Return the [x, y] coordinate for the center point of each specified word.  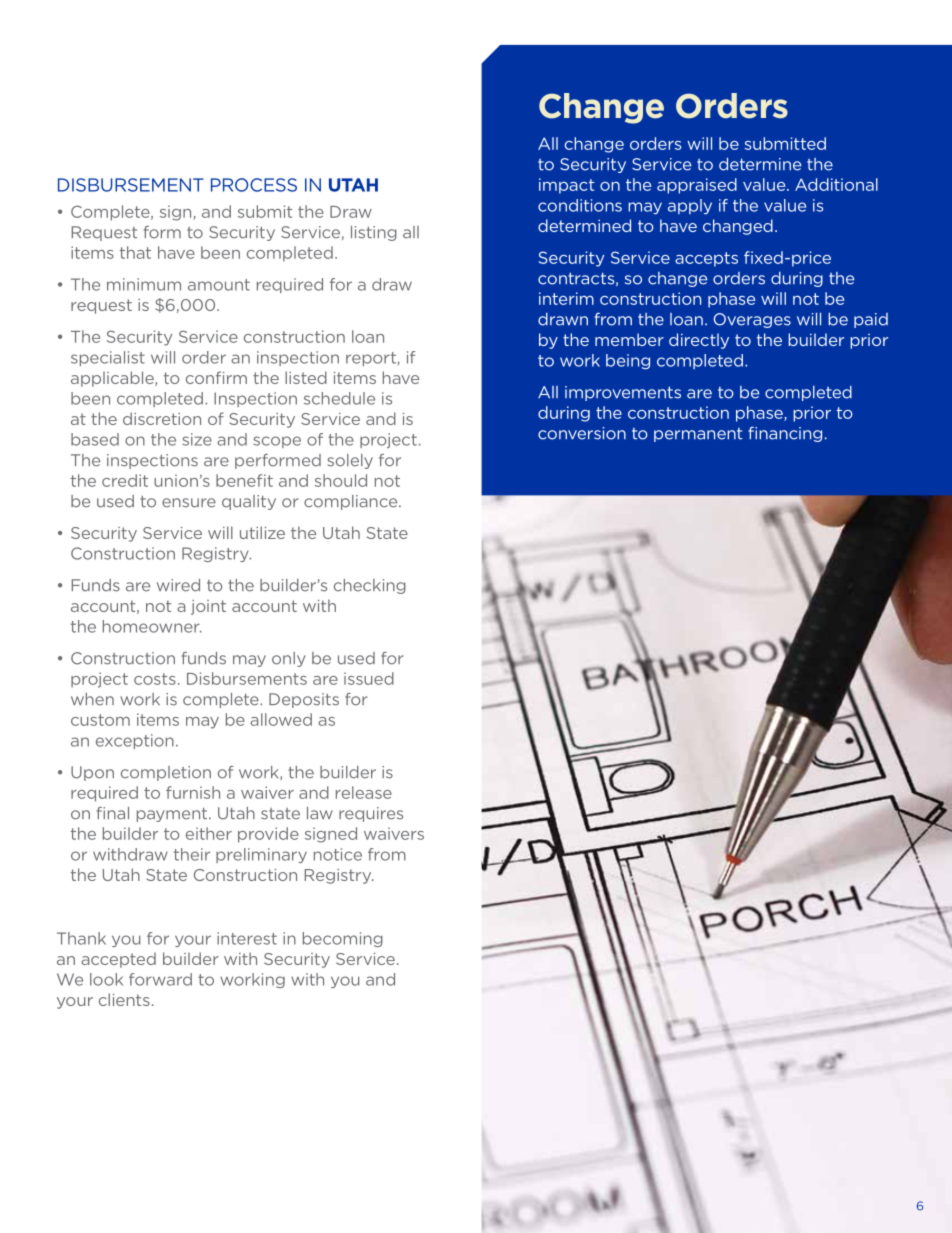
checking [370, 586]
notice [338, 854]
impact [567, 186]
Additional [836, 184]
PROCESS [254, 185]
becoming [343, 939]
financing [785, 434]
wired [178, 585]
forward [160, 979]
